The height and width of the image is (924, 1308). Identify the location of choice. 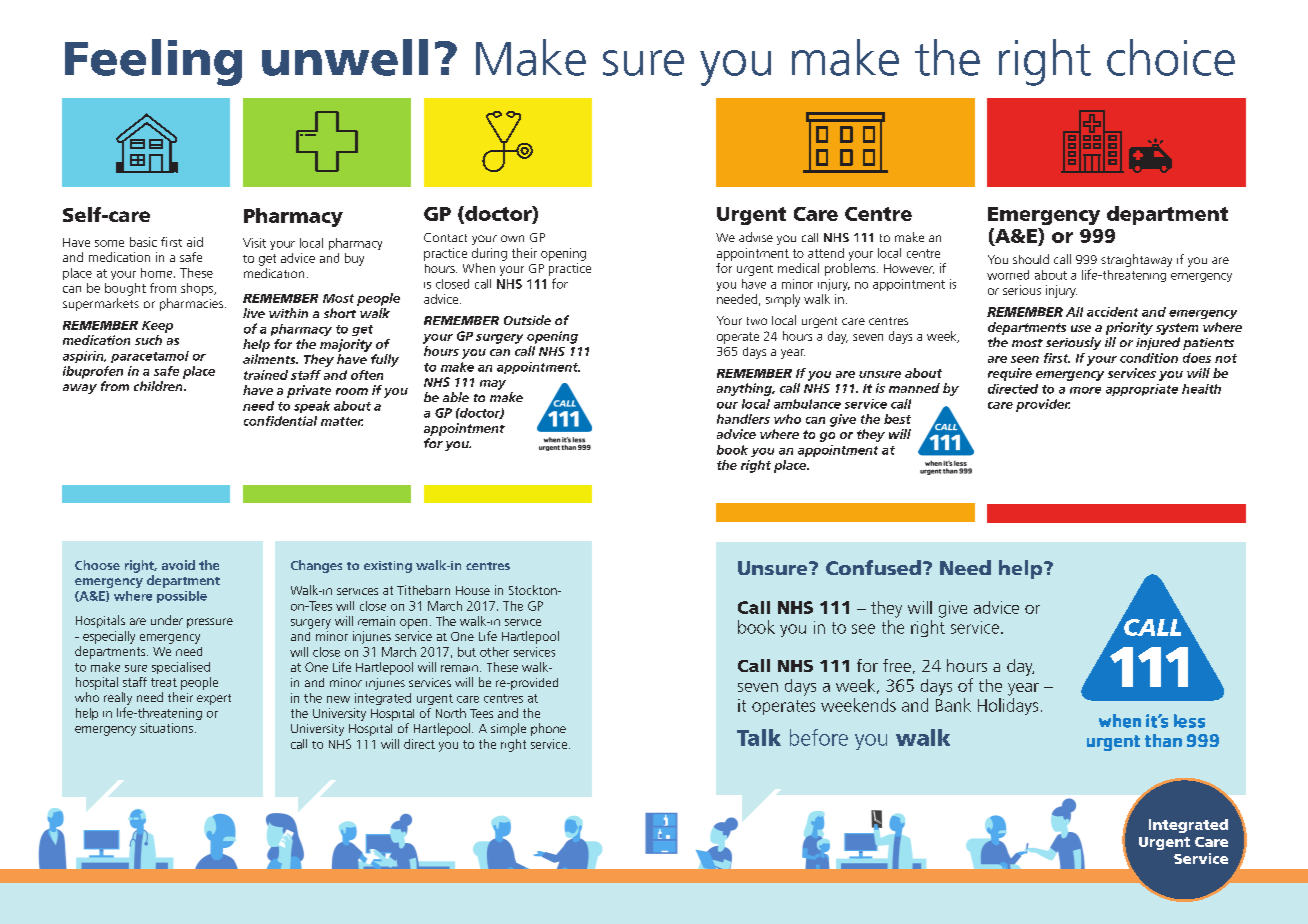
(1171, 57).
